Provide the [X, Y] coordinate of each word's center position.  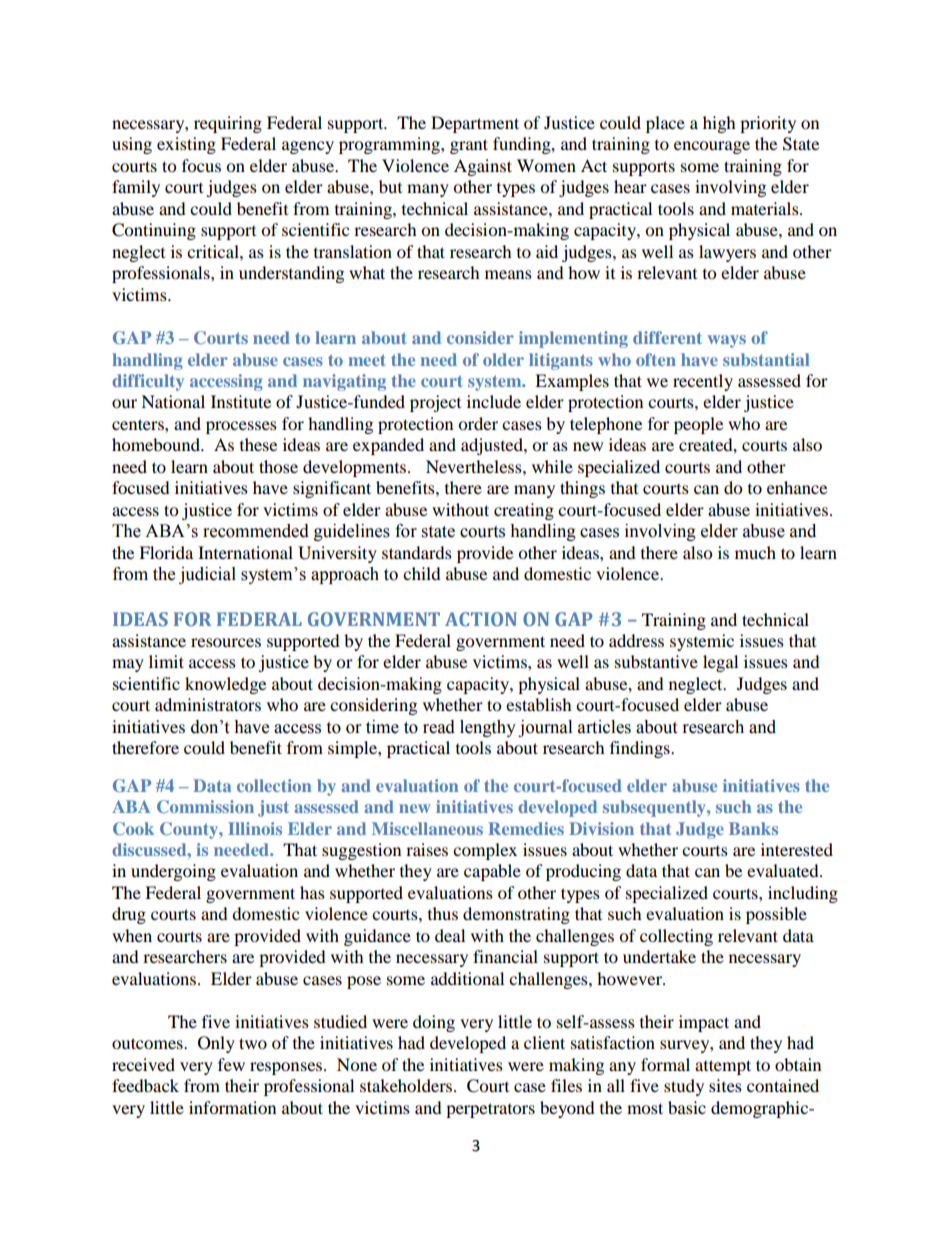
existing [186, 145]
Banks [753, 828]
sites [725, 1085]
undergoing [173, 872]
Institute [241, 401]
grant [469, 146]
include [494, 401]
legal [720, 663]
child [422, 573]
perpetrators [490, 1110]
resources [226, 642]
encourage [712, 147]
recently [703, 382]
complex [485, 851]
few [231, 1064]
